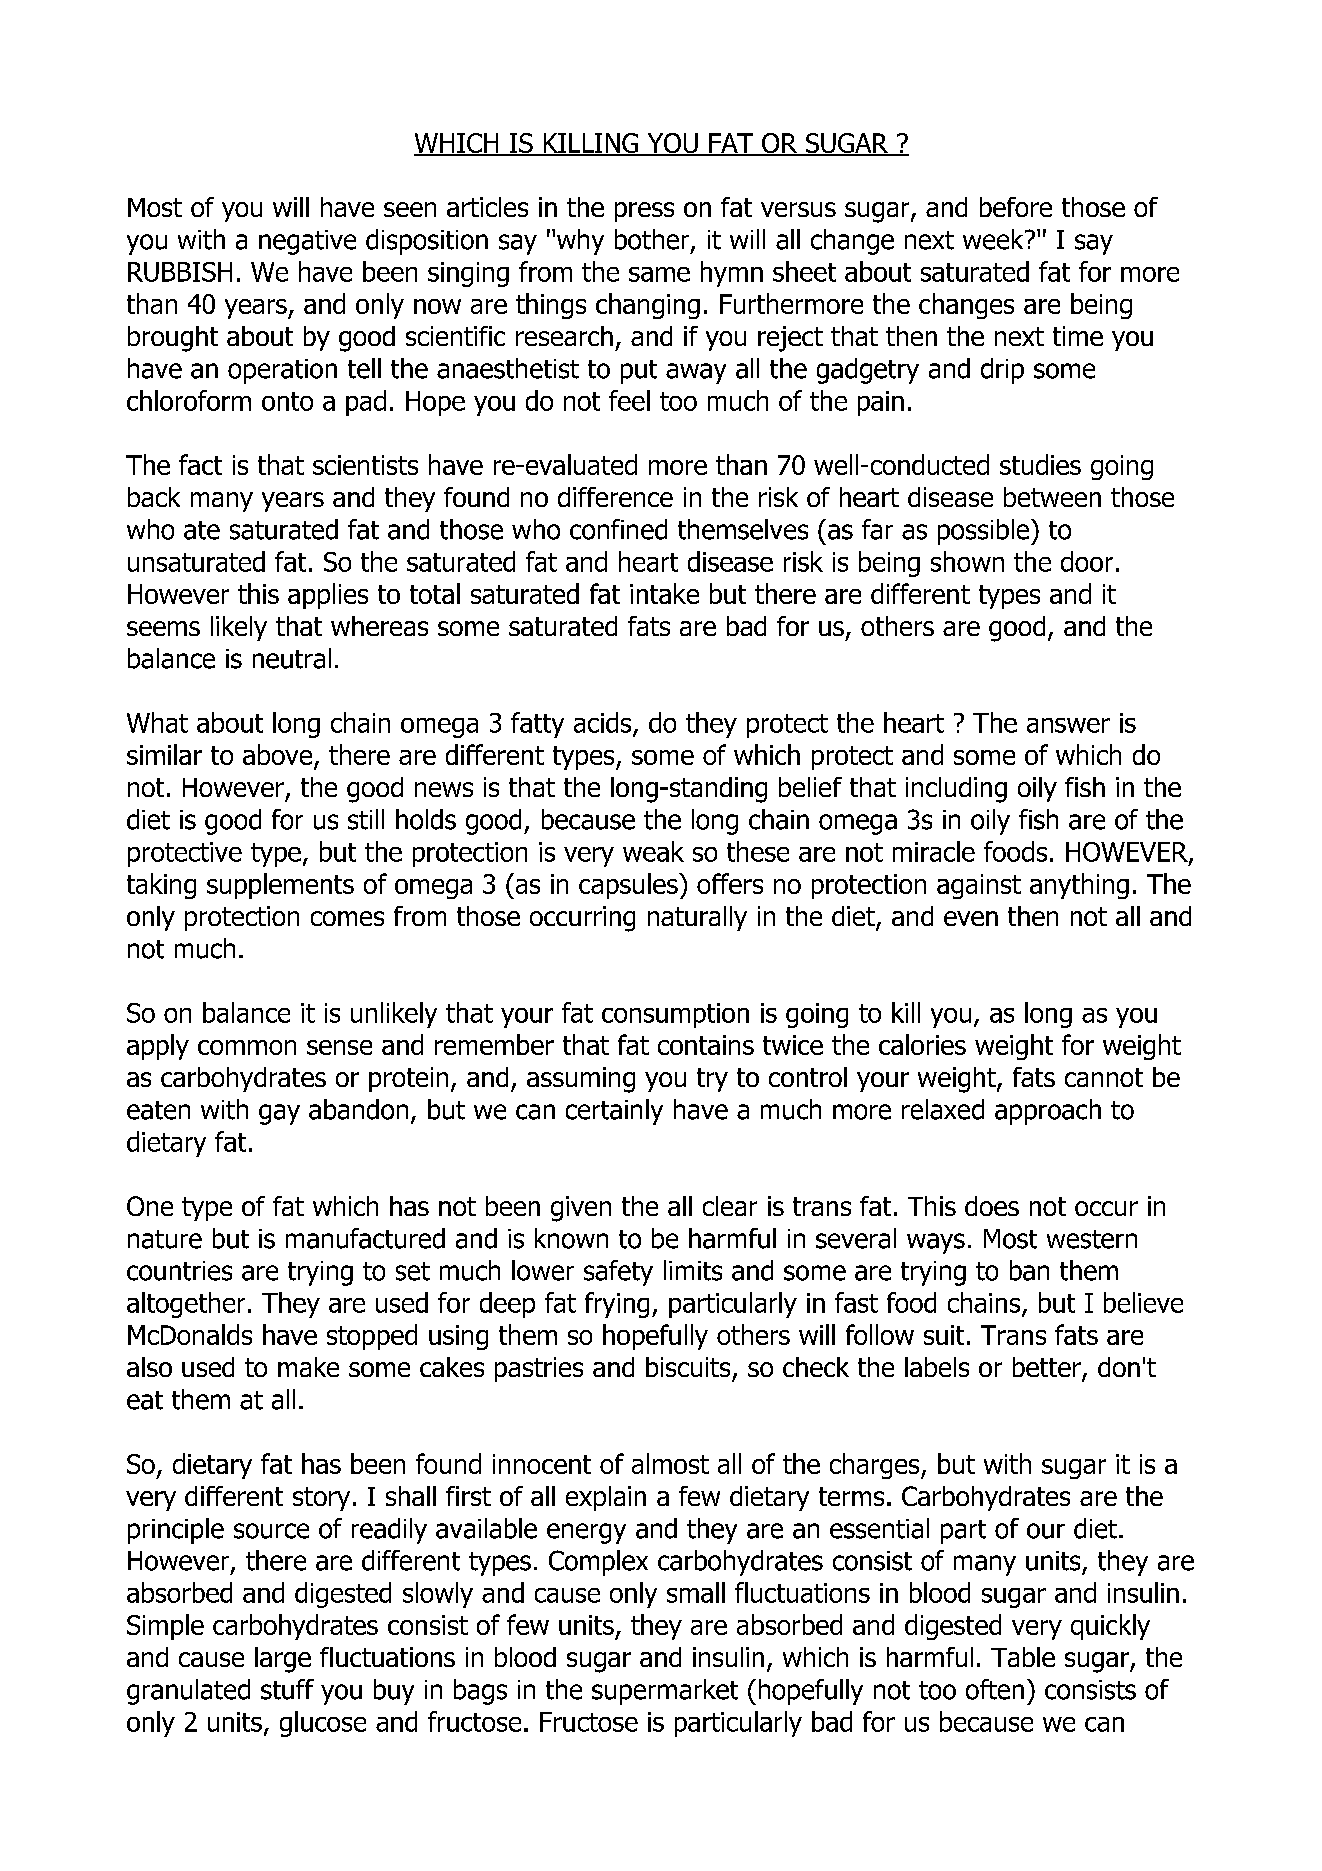 The height and width of the image is (1871, 1322). I want to click on answer, so click(1068, 725).
